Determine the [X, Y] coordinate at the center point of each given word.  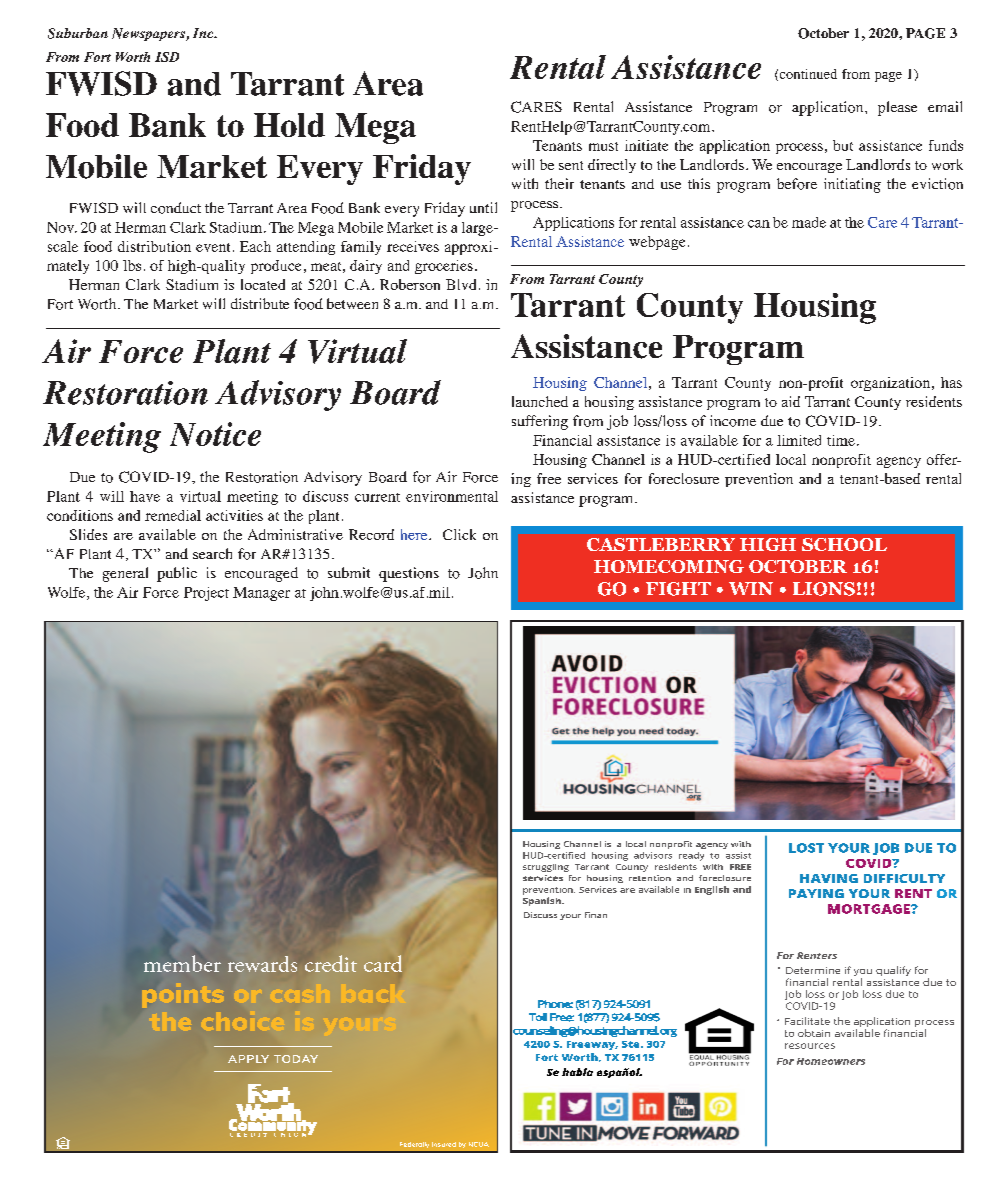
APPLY [248, 1059]
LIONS [824, 589]
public [177, 574]
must [603, 146]
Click [459, 534]
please [897, 108]
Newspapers [149, 34]
